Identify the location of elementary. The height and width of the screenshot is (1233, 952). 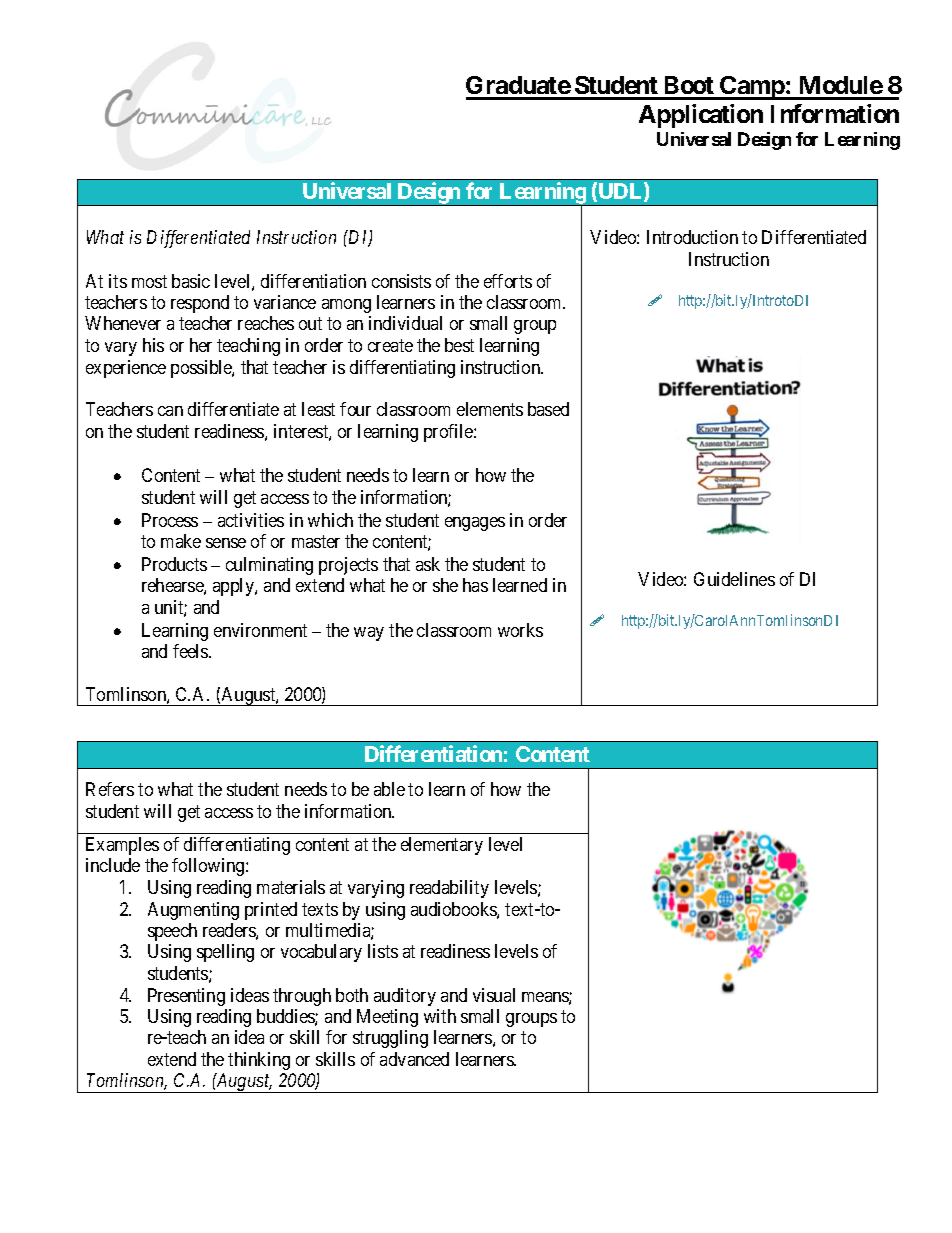
(442, 846).
